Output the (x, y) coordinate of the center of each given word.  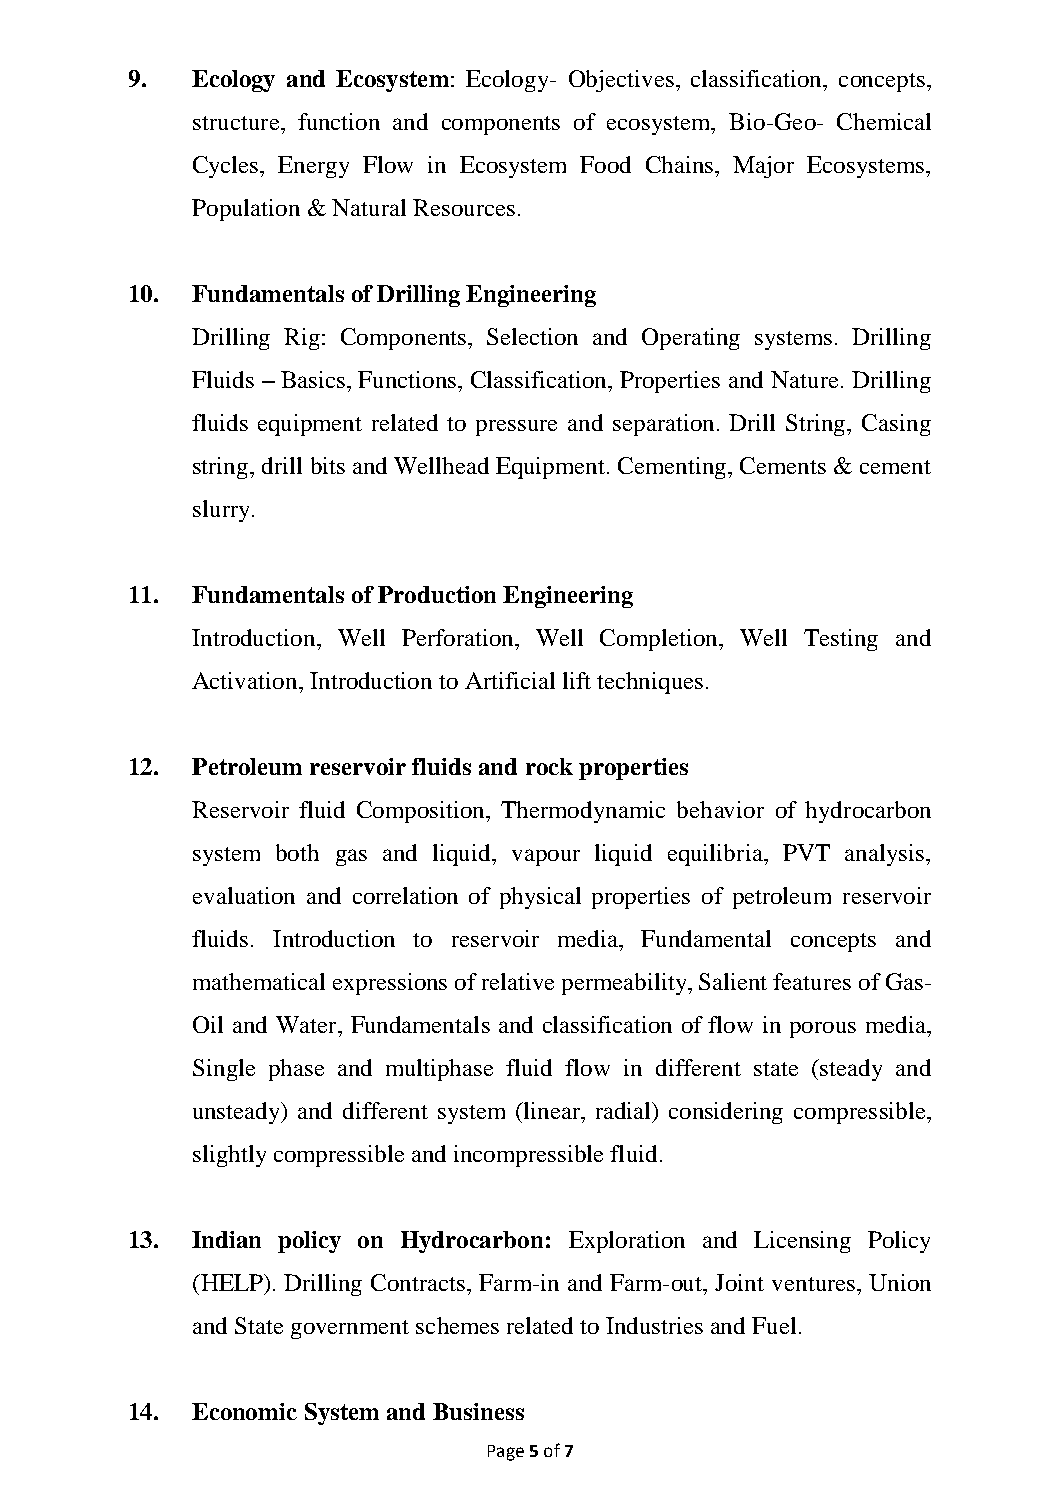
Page (506, 1453)
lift (577, 680)
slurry (223, 511)
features (812, 981)
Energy (313, 167)
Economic (244, 1411)
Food (605, 164)
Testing (841, 640)
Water (307, 1024)
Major (763, 167)
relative (518, 981)
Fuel (774, 1325)
